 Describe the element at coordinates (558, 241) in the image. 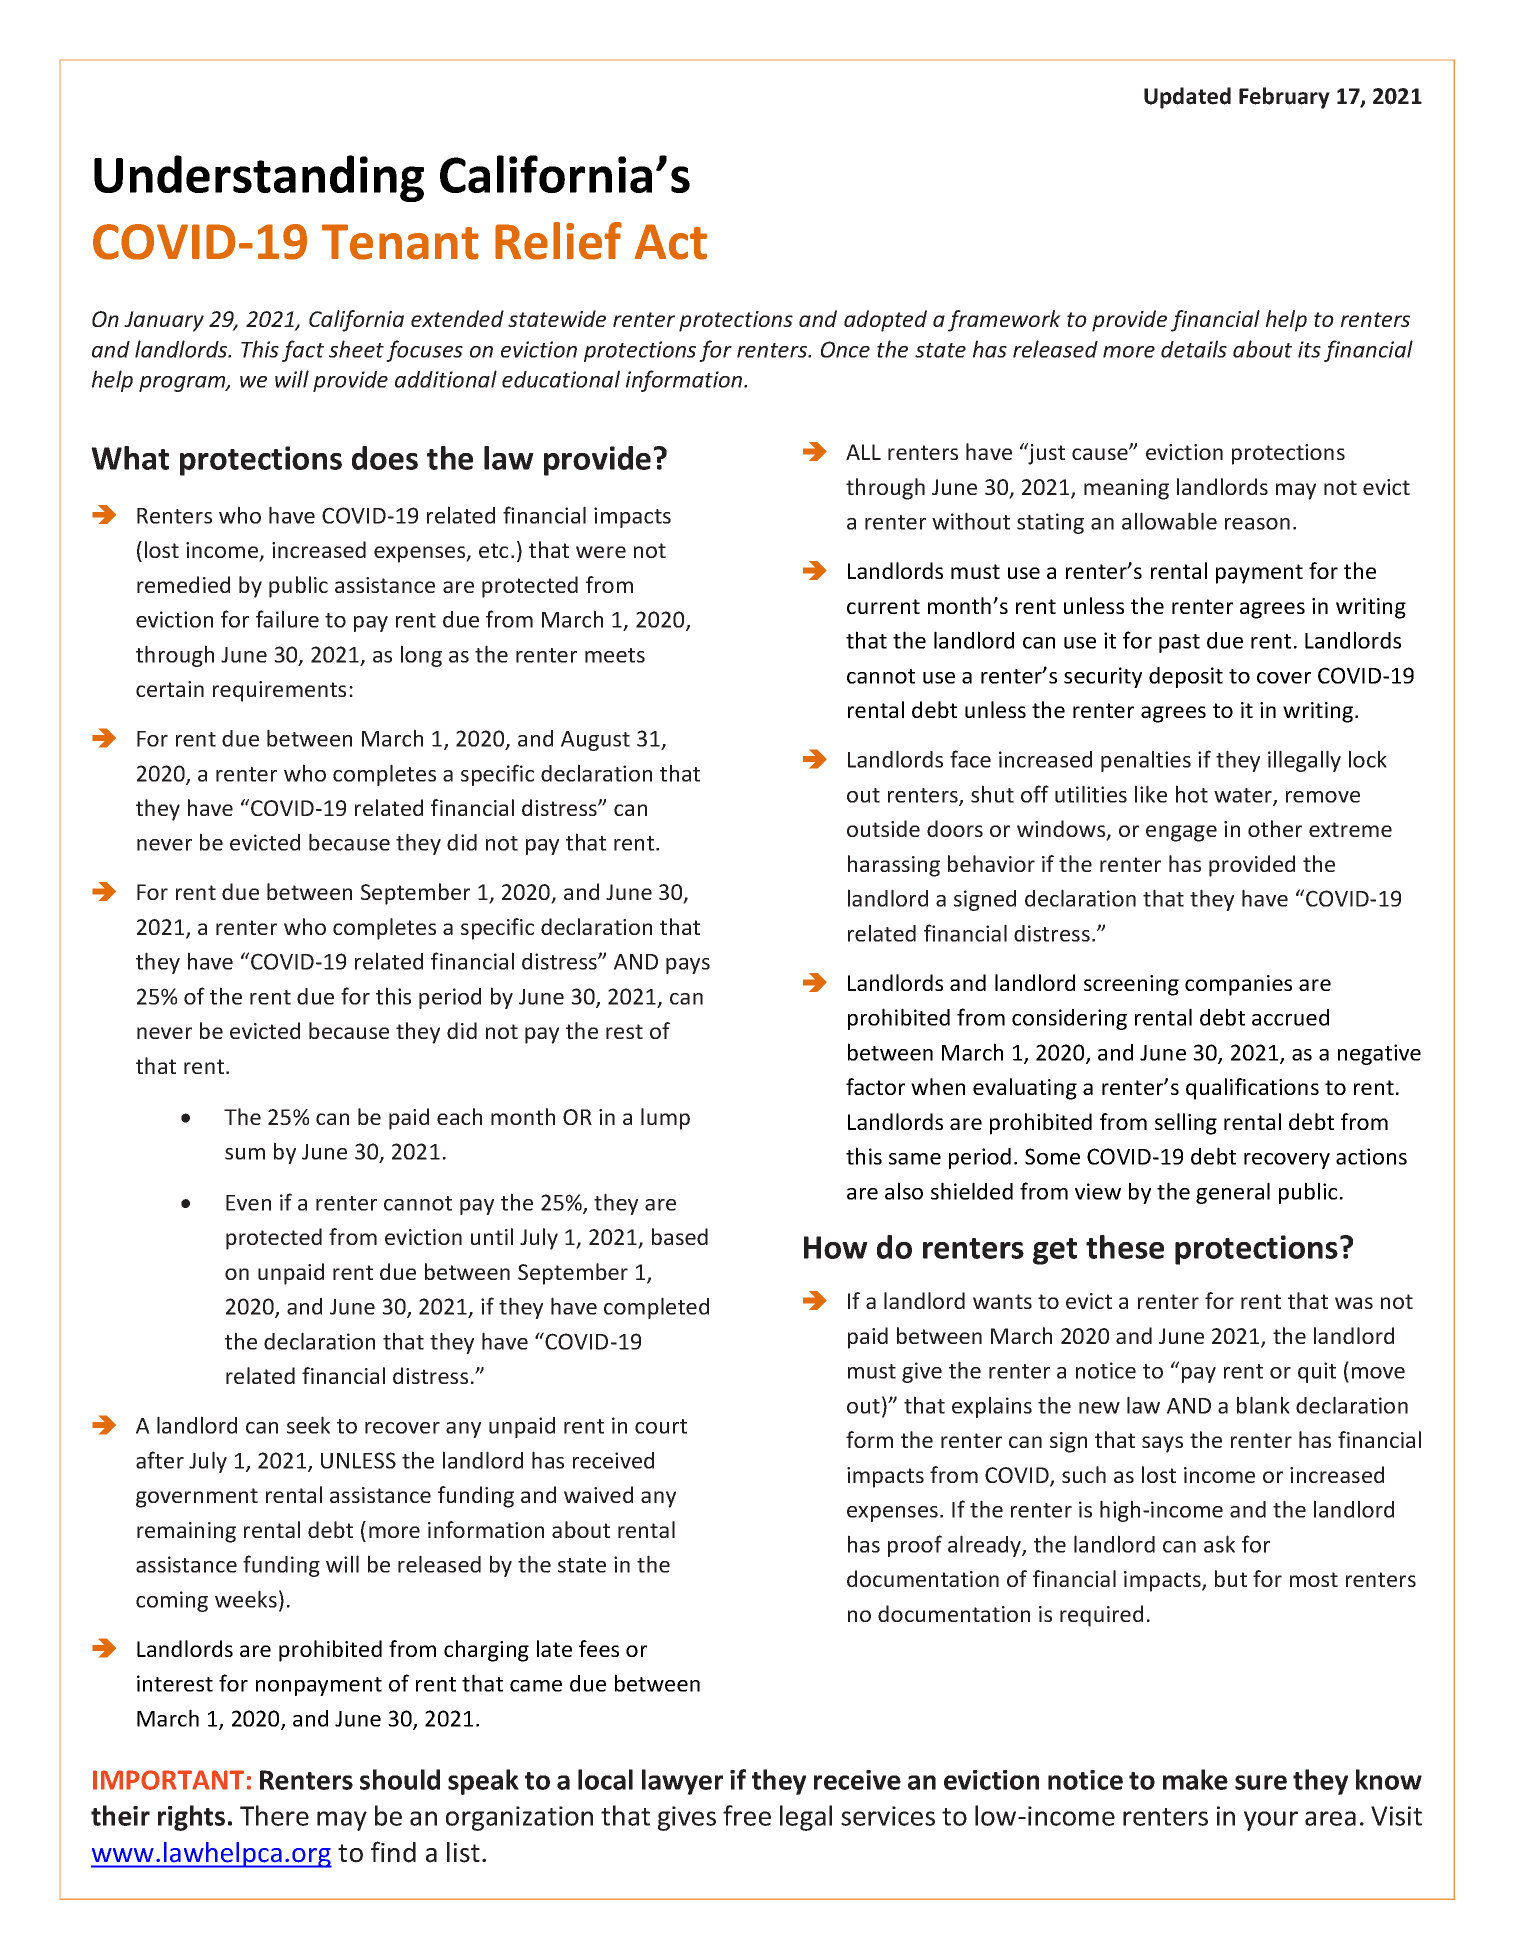

I see `Relief` at that location.
